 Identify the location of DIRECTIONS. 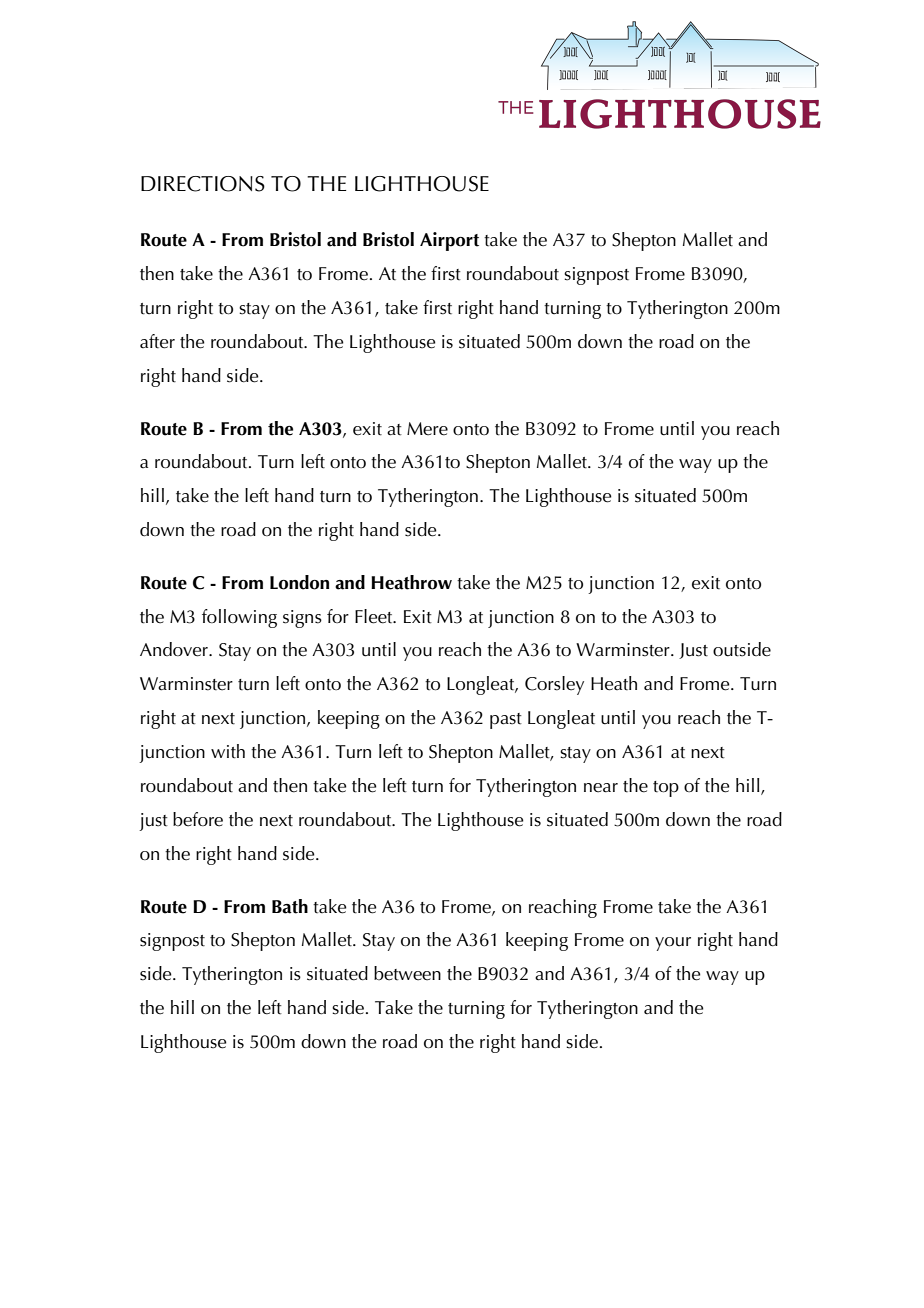
(203, 184).
